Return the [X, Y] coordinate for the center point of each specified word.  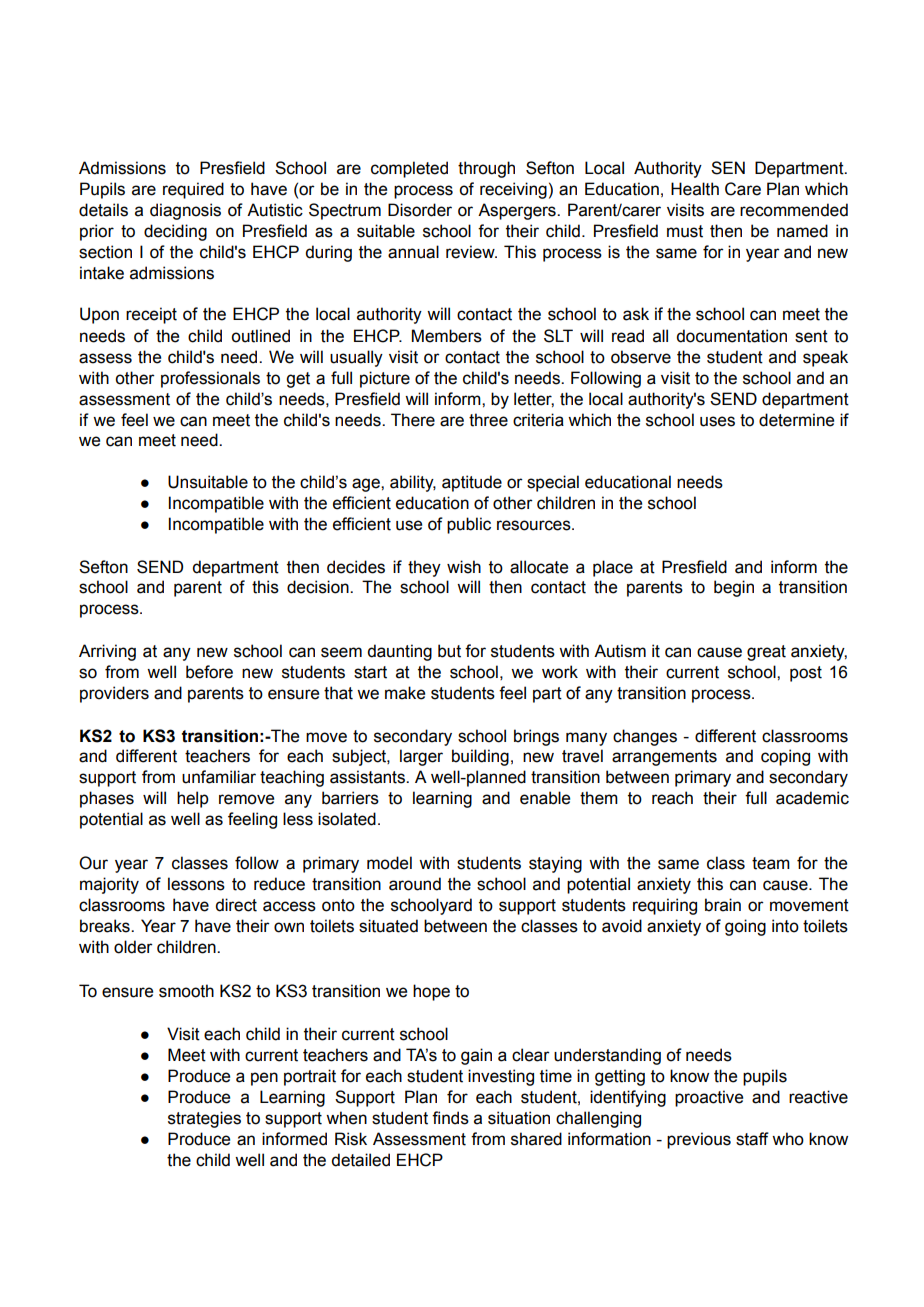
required [193, 190]
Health [695, 189]
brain [723, 905]
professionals [210, 379]
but [449, 651]
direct [236, 905]
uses [717, 421]
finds [450, 1118]
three [488, 420]
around [415, 884]
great [766, 653]
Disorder [420, 210]
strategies [204, 1119]
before [209, 672]
